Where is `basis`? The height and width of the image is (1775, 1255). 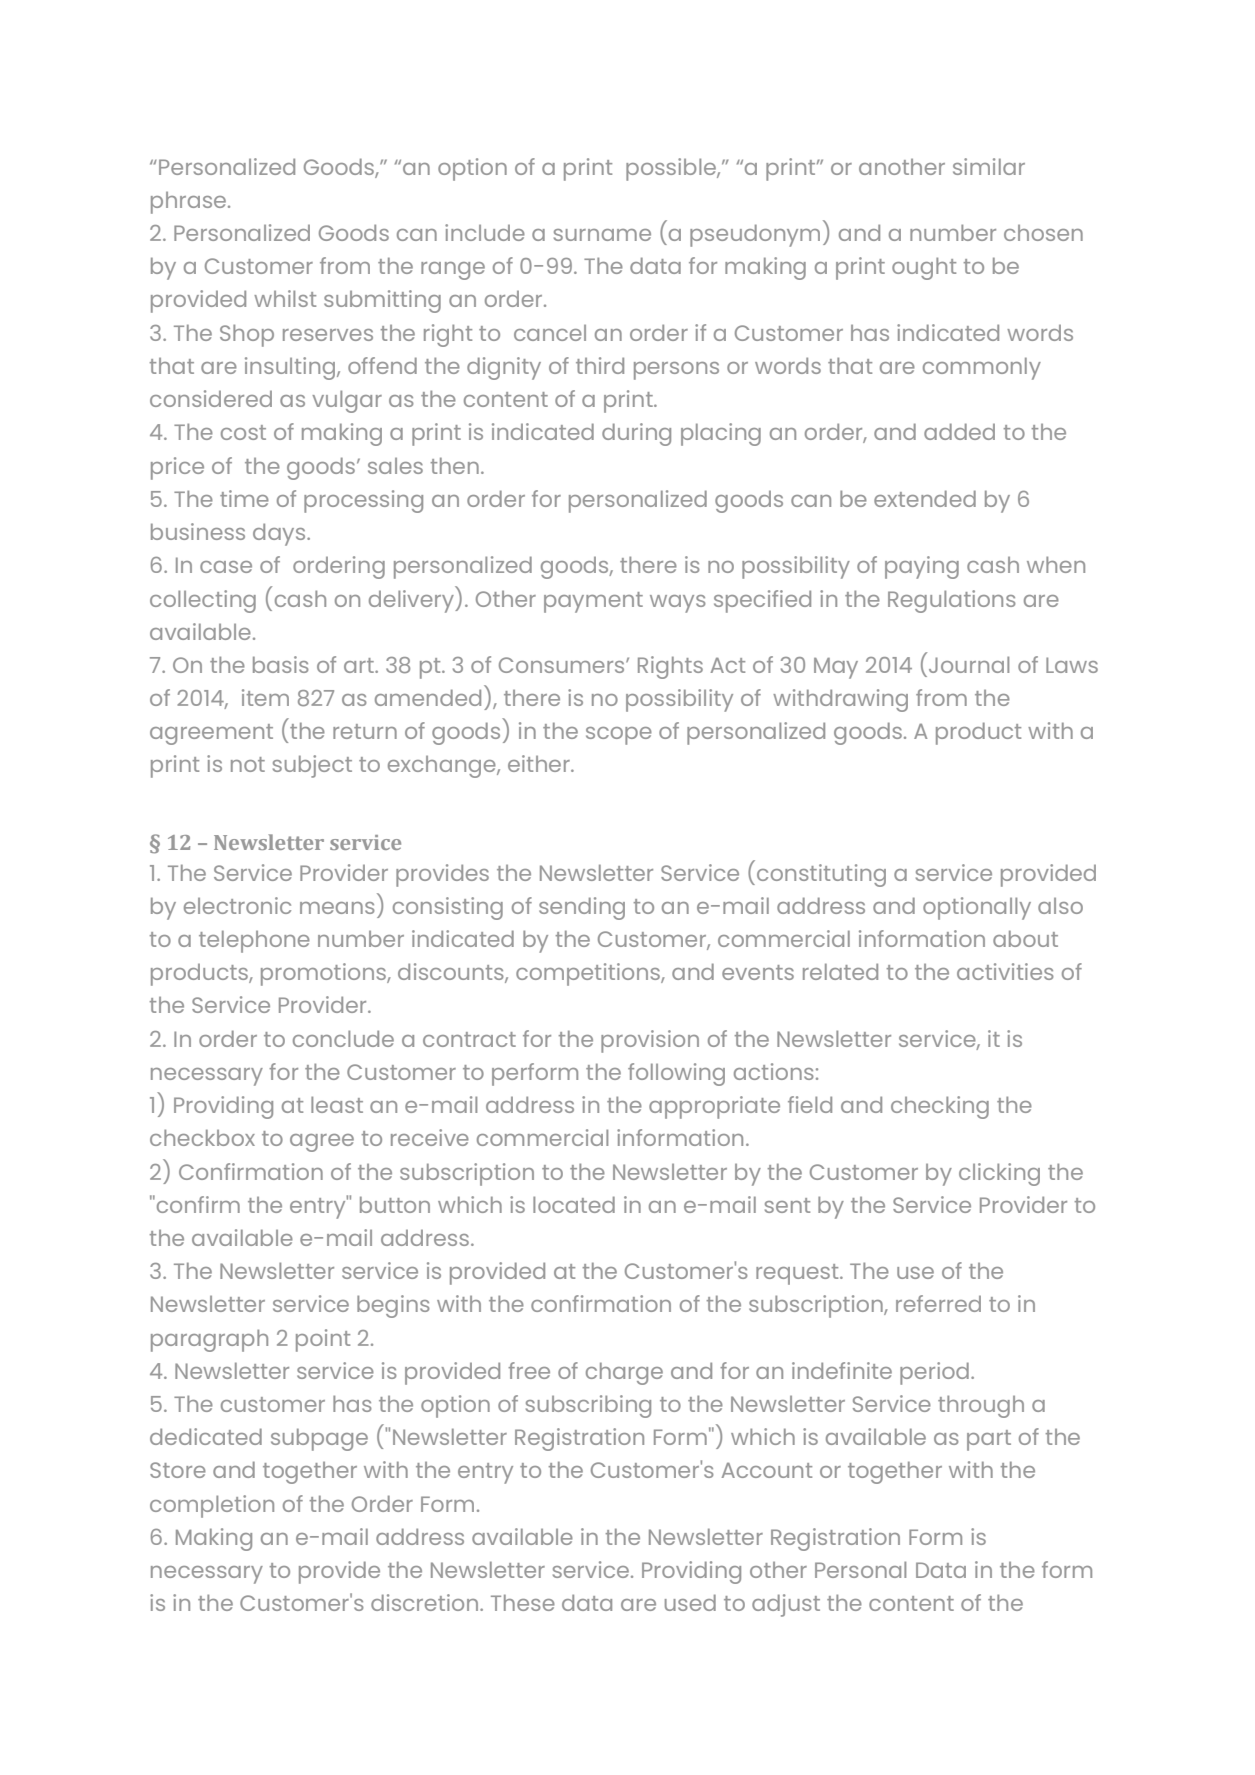 basis is located at coordinates (281, 664).
